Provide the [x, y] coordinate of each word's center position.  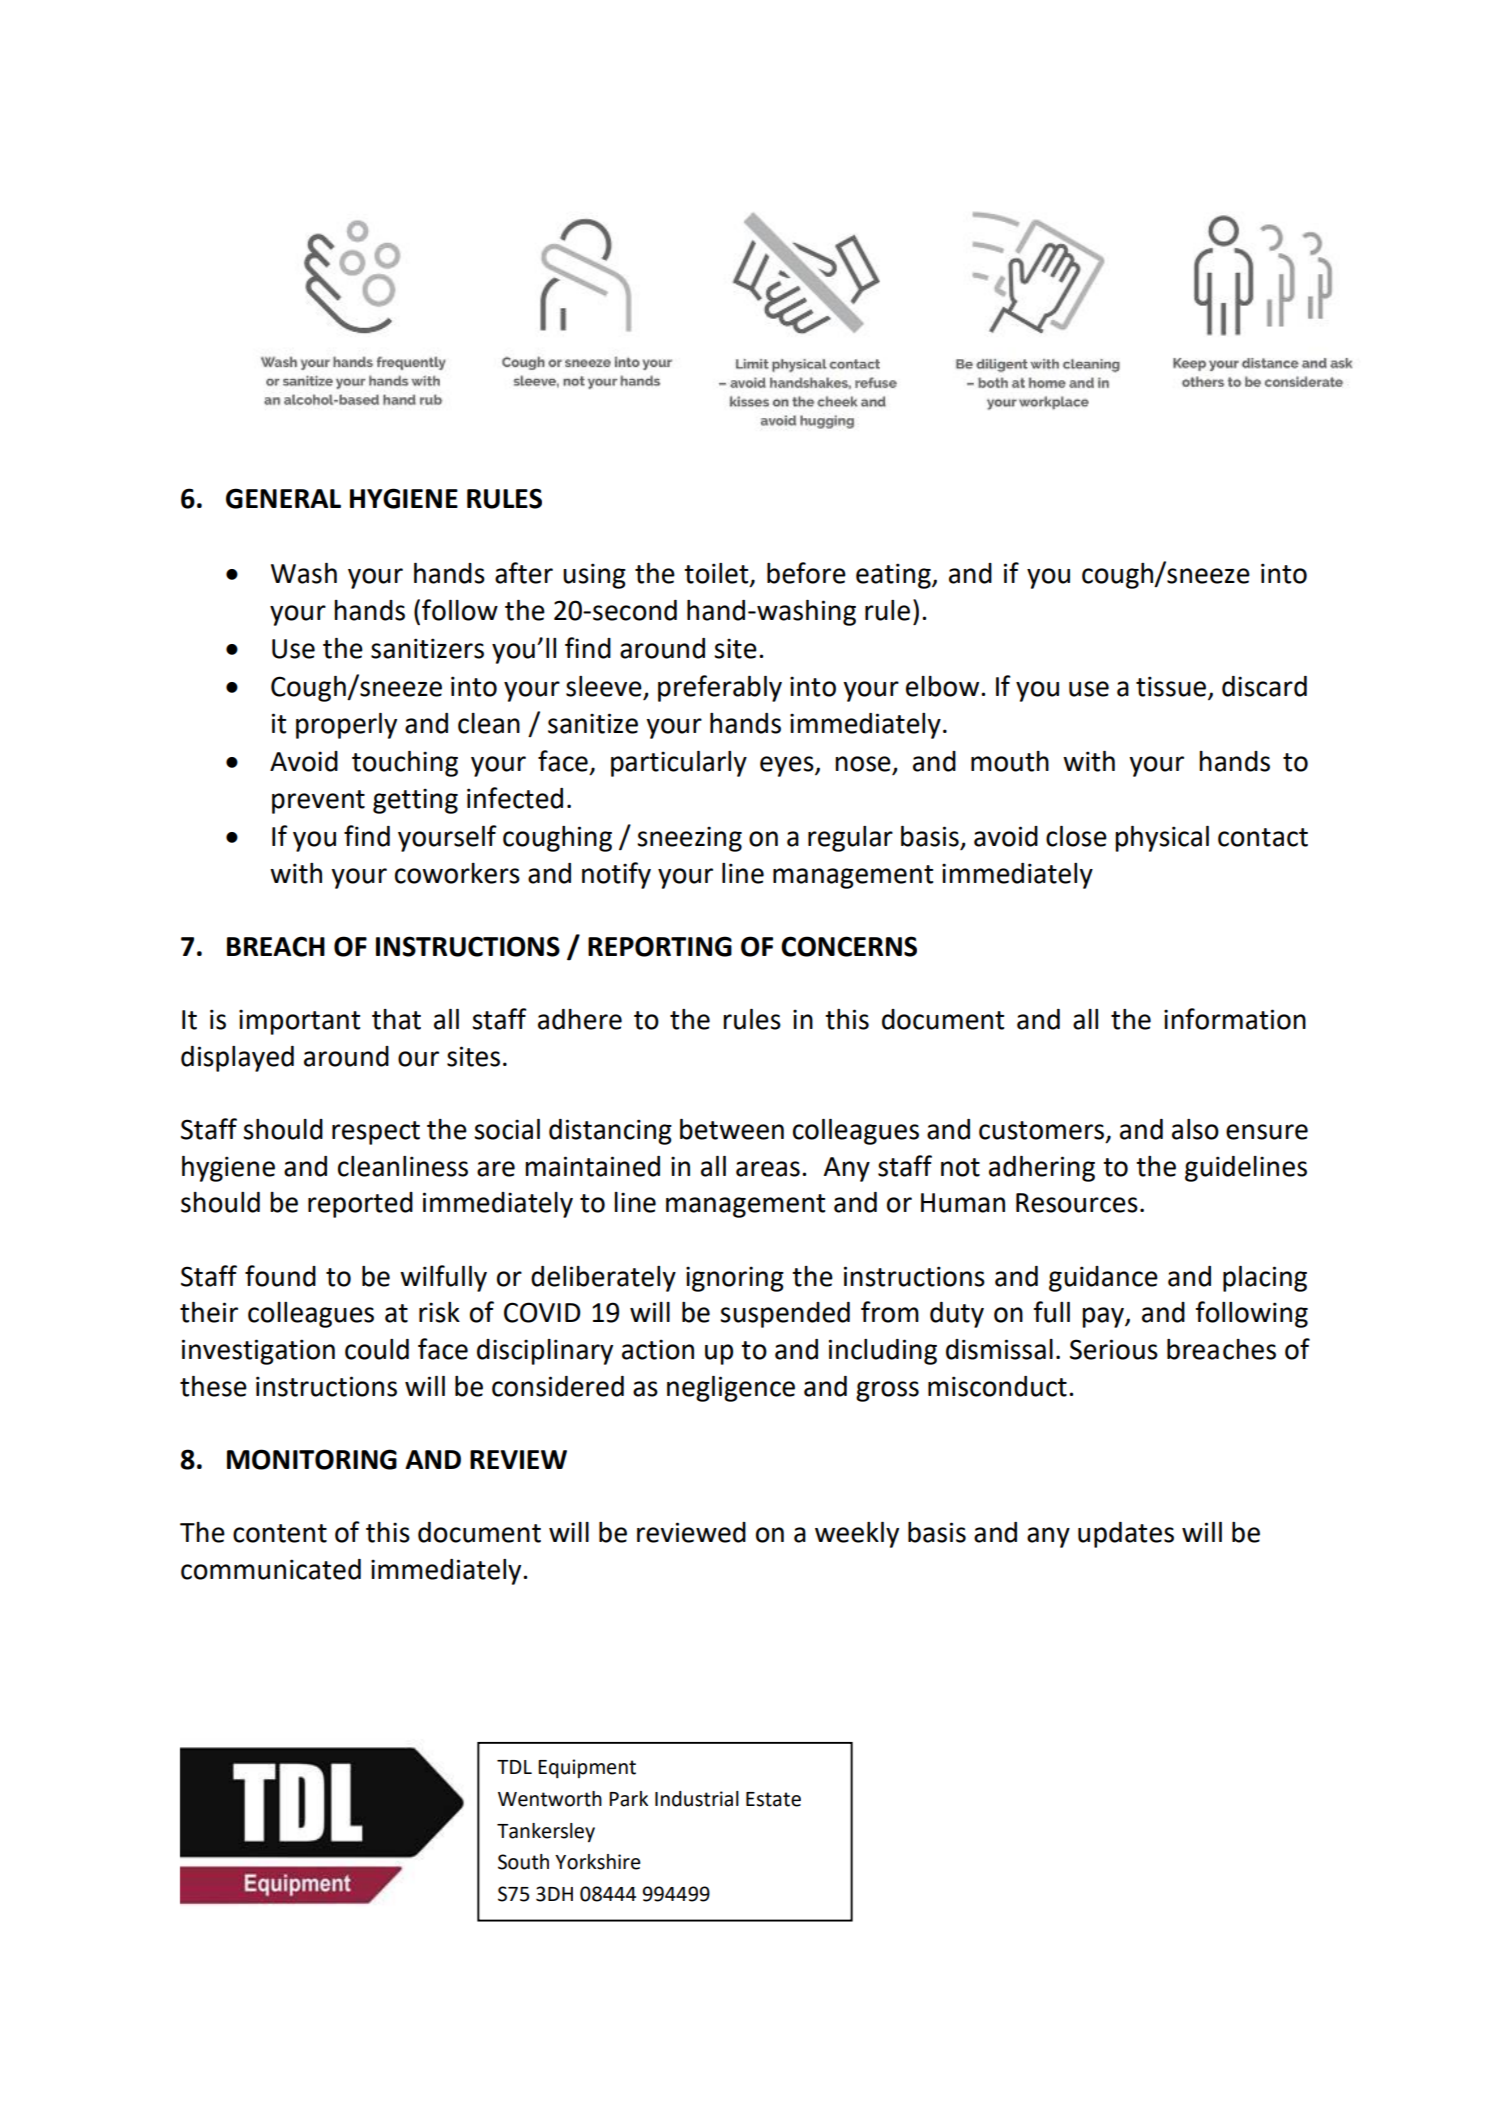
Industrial [697, 1799]
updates [1126, 1535]
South [523, 1862]
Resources [1077, 1203]
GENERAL [283, 498]
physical [1162, 839]
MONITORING [312, 1459]
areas [768, 1169]
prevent [318, 802]
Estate [773, 1799]
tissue [1172, 687]
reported [360, 1205]
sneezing [689, 839]
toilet [717, 574]
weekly [857, 1535]
